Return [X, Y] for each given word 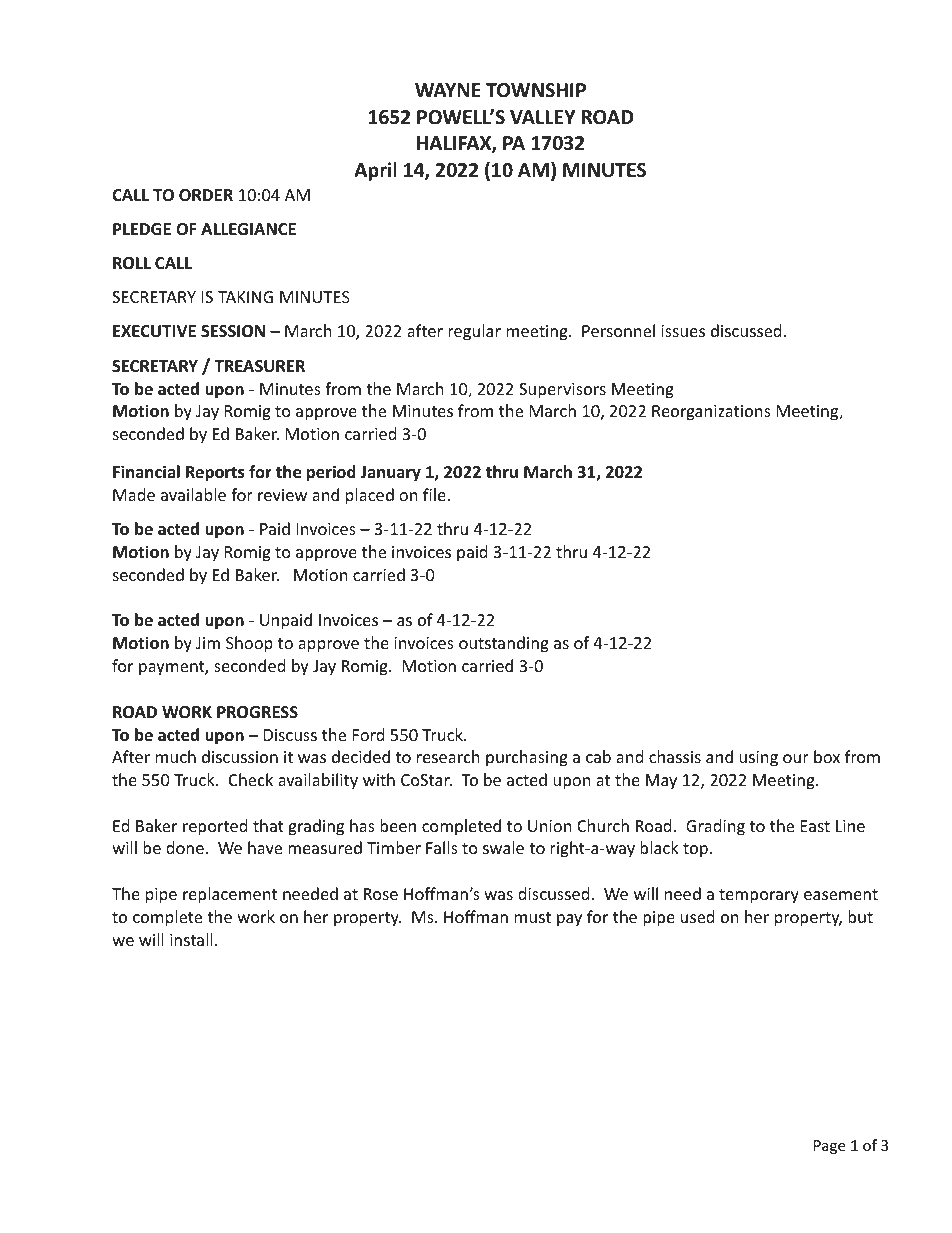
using [758, 759]
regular [474, 332]
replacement [230, 895]
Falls [442, 847]
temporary [759, 896]
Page [829, 1147]
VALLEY [543, 117]
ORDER [206, 195]
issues [683, 331]
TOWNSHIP [536, 90]
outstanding [504, 644]
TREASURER [259, 366]
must [533, 917]
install [191, 939]
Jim [208, 643]
